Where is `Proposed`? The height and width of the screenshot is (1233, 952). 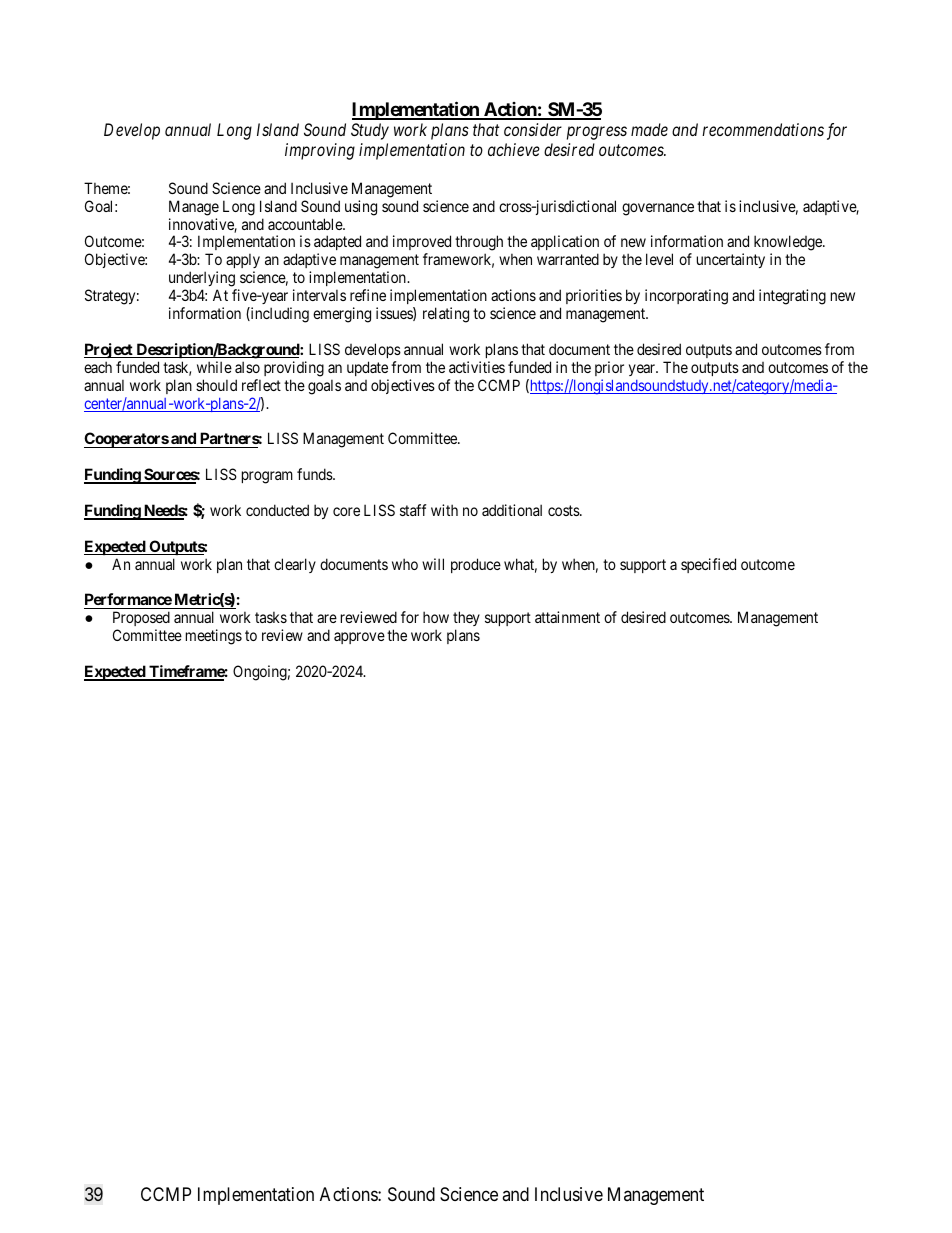
Proposed is located at coordinates (141, 620).
